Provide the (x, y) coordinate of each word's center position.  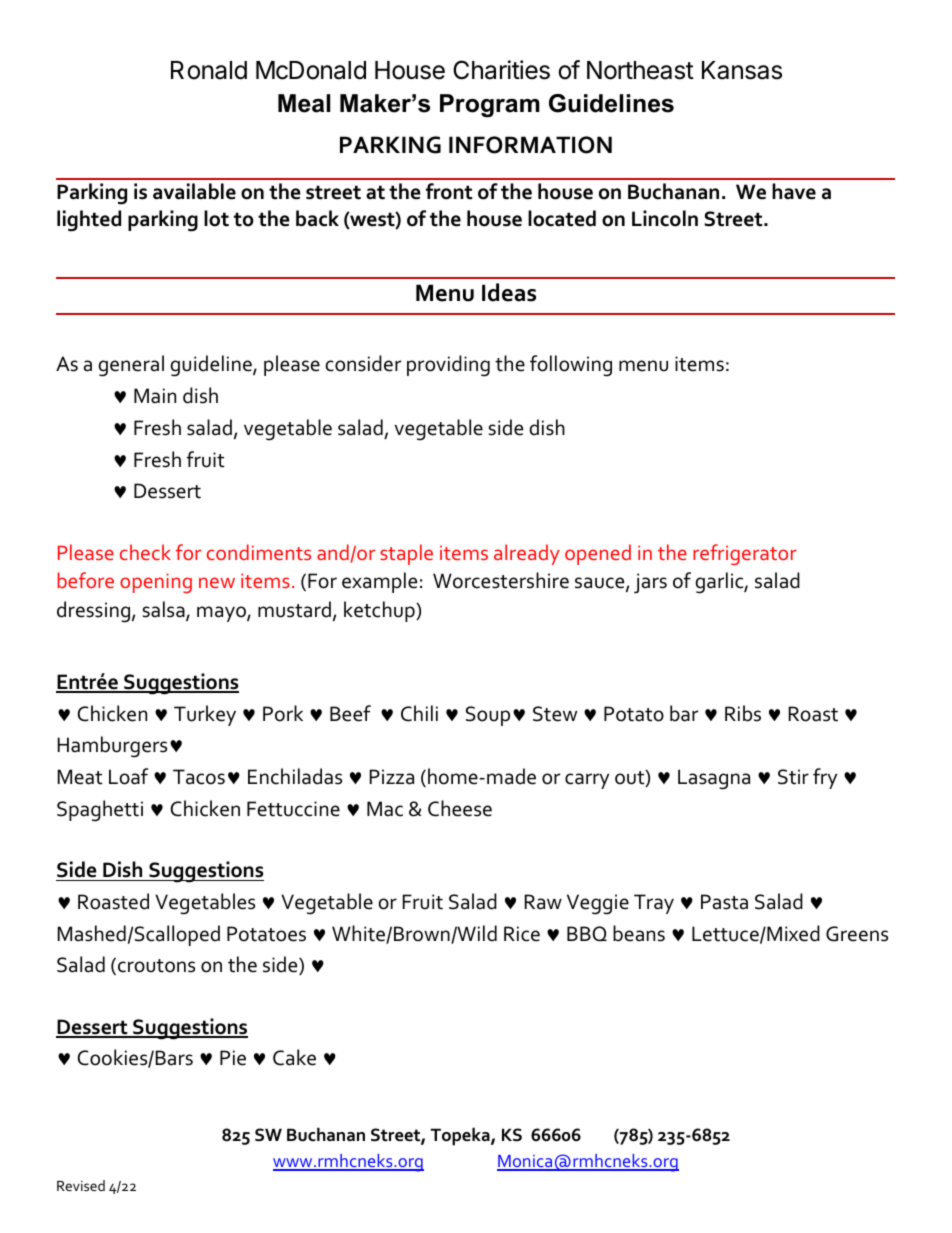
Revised (81, 1185)
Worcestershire (501, 580)
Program (490, 106)
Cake (294, 1057)
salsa (165, 610)
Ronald (209, 70)
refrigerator (745, 554)
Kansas (742, 70)
